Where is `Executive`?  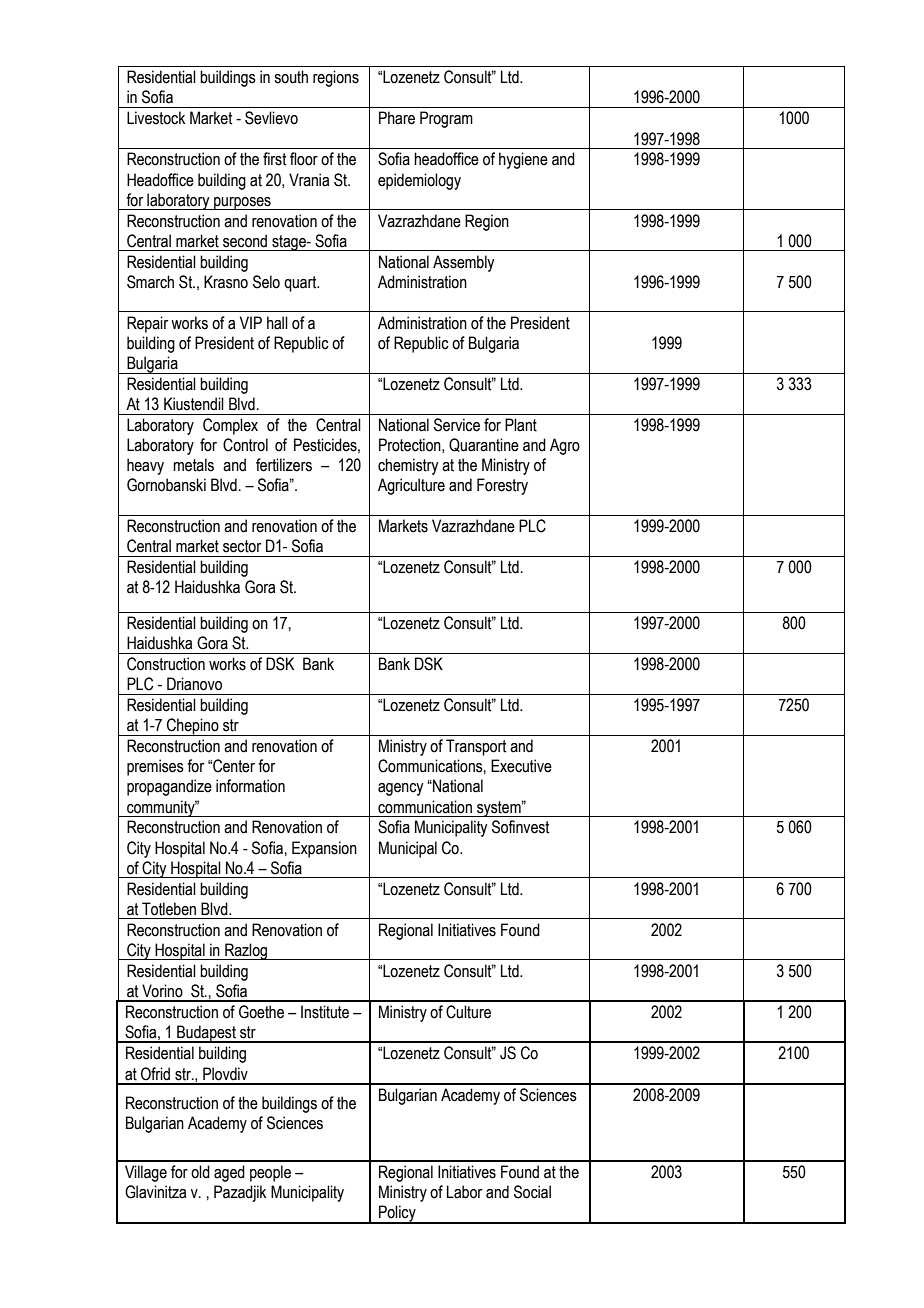 Executive is located at coordinates (521, 766).
